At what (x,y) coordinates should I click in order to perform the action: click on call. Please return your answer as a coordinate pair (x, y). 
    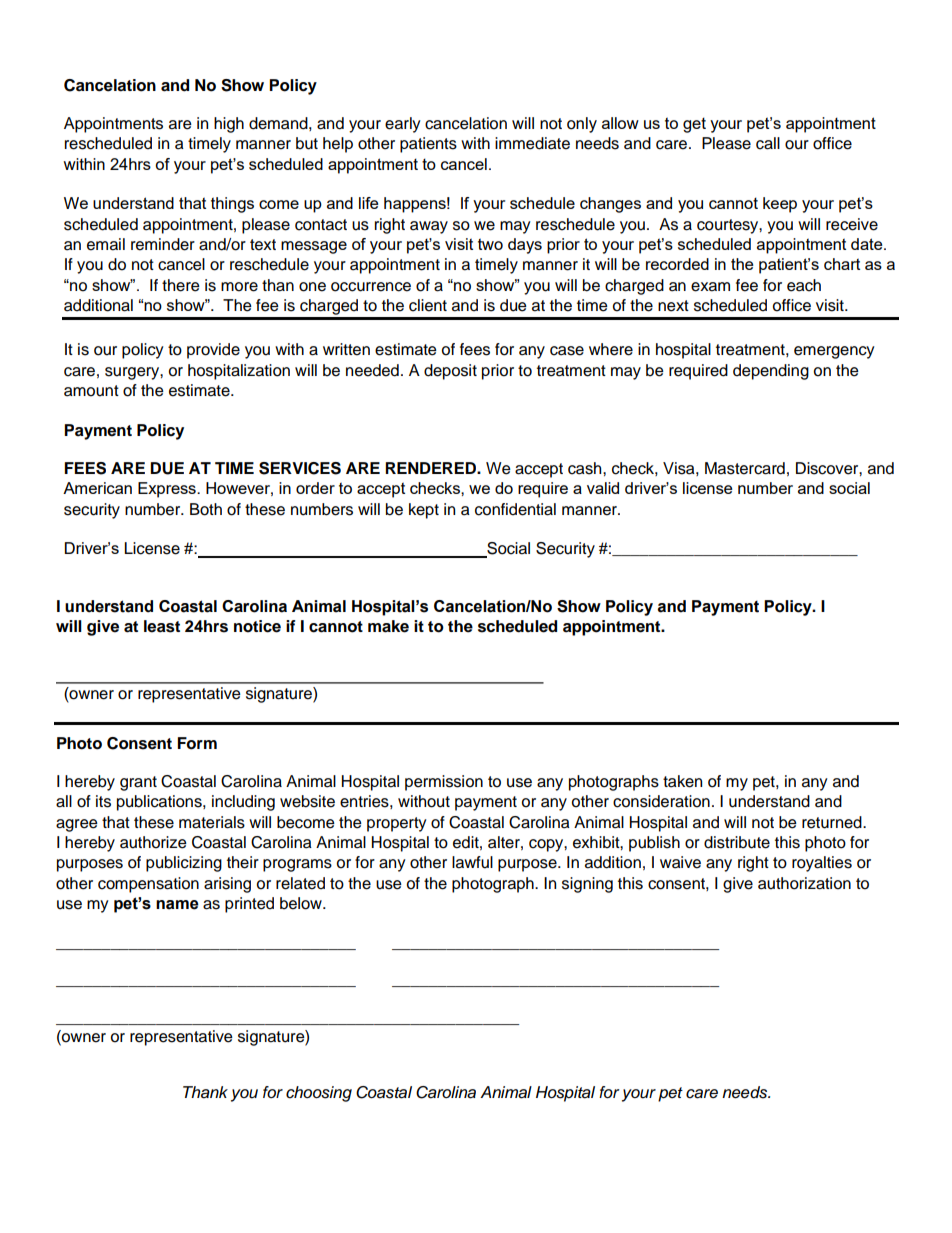
    Looking at the image, I should click on (768, 143).
